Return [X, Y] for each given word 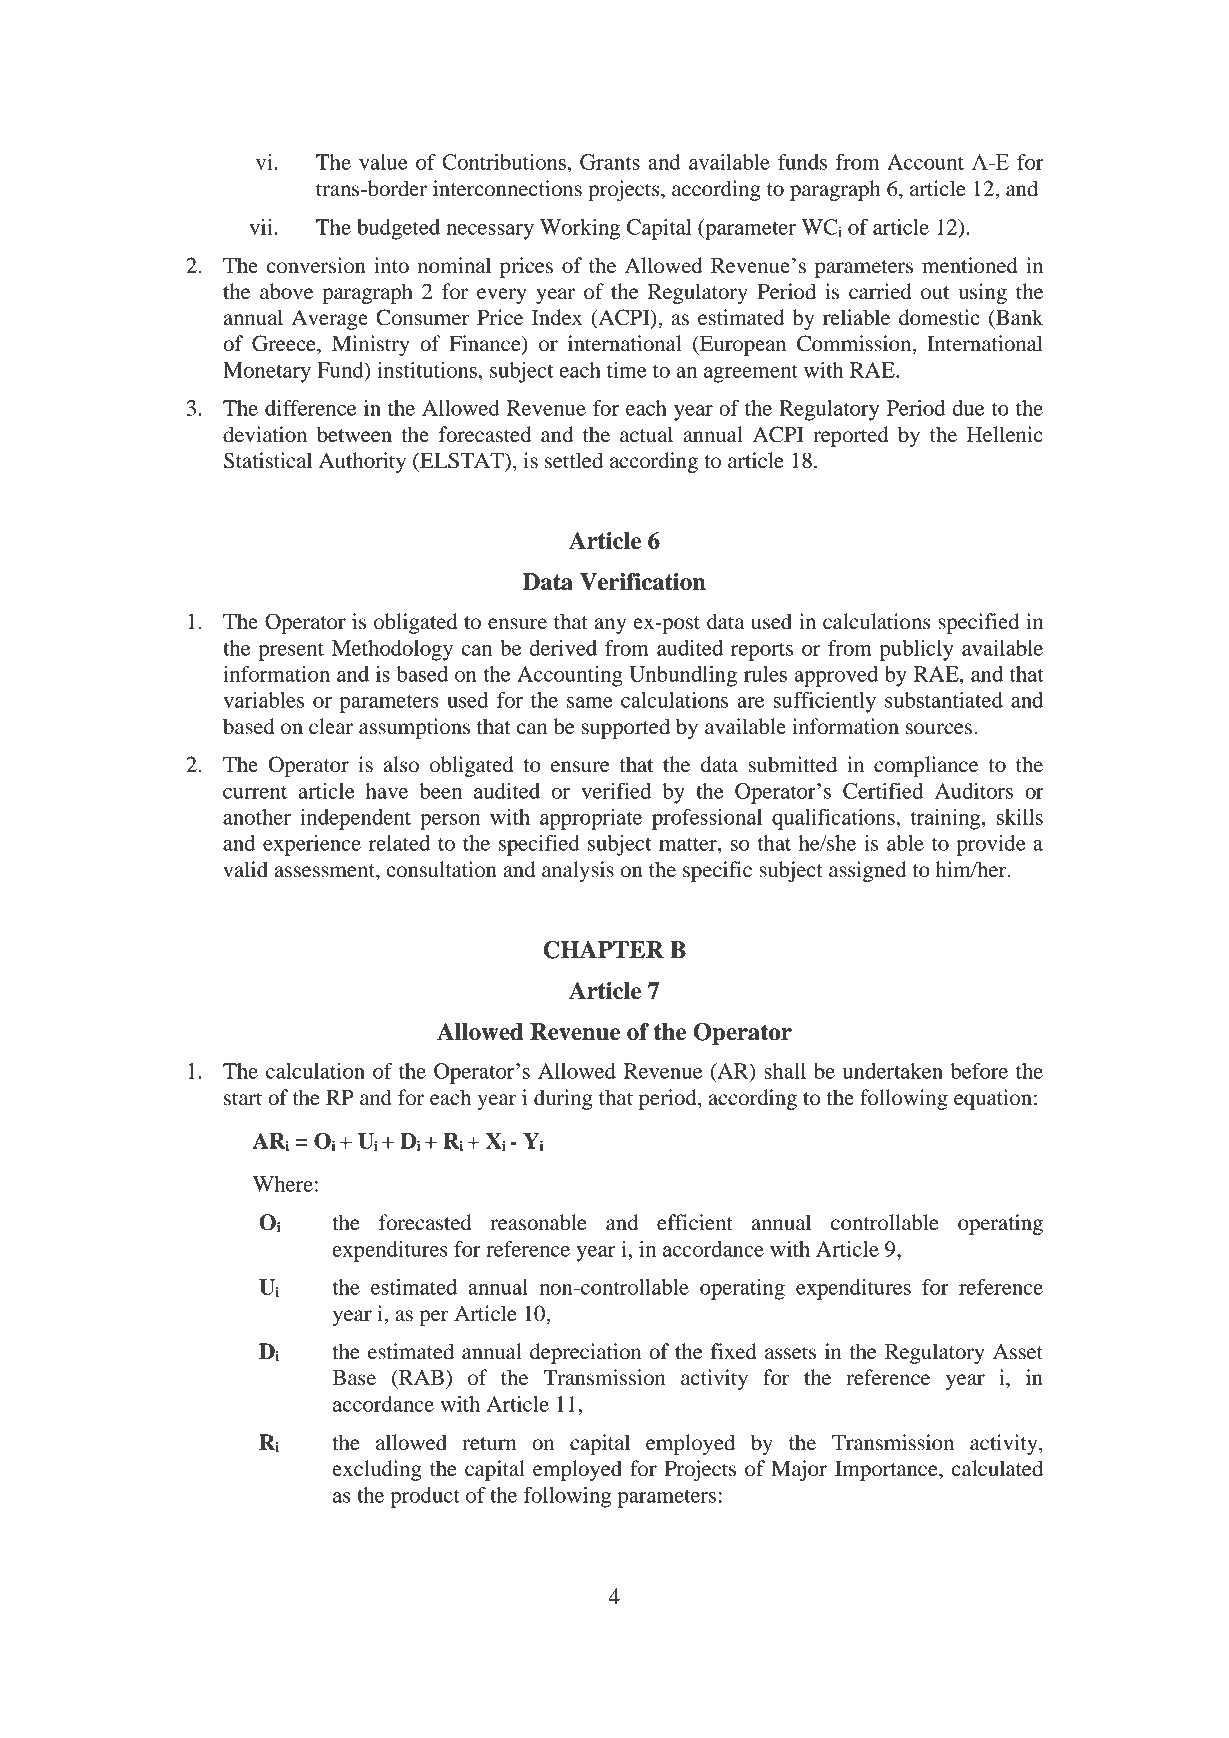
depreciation [585, 1353]
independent [355, 819]
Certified [883, 791]
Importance [887, 1471]
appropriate [591, 819]
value [383, 162]
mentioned [970, 265]
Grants [610, 162]
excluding [377, 1470]
